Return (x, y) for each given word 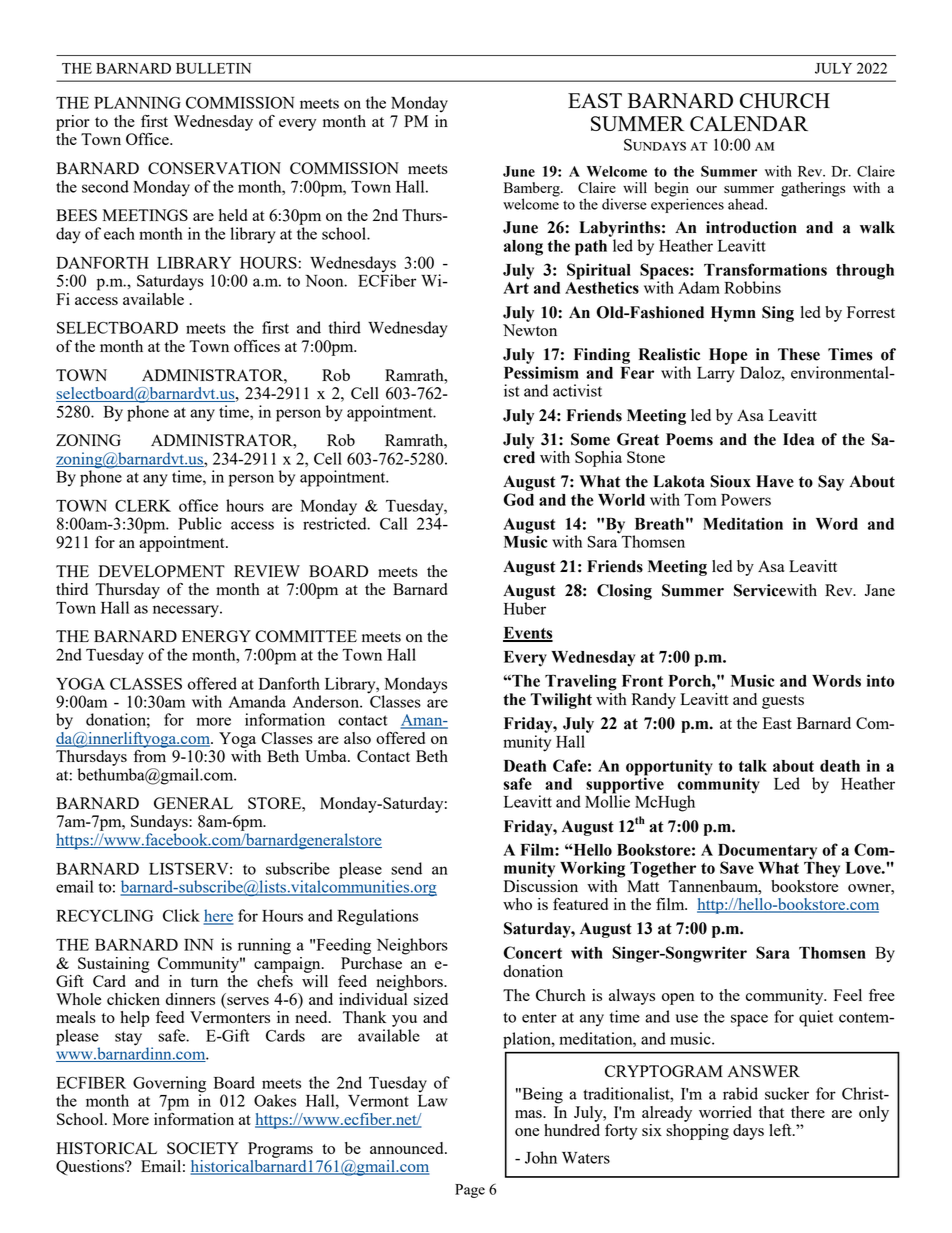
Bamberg (533, 190)
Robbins (752, 287)
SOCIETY (203, 1148)
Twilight (561, 701)
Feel (848, 995)
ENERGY (216, 636)
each (119, 233)
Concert (532, 952)
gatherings (813, 189)
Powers (746, 500)
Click (181, 915)
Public (200, 523)
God (518, 499)
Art (516, 286)
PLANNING (137, 103)
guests (783, 702)
